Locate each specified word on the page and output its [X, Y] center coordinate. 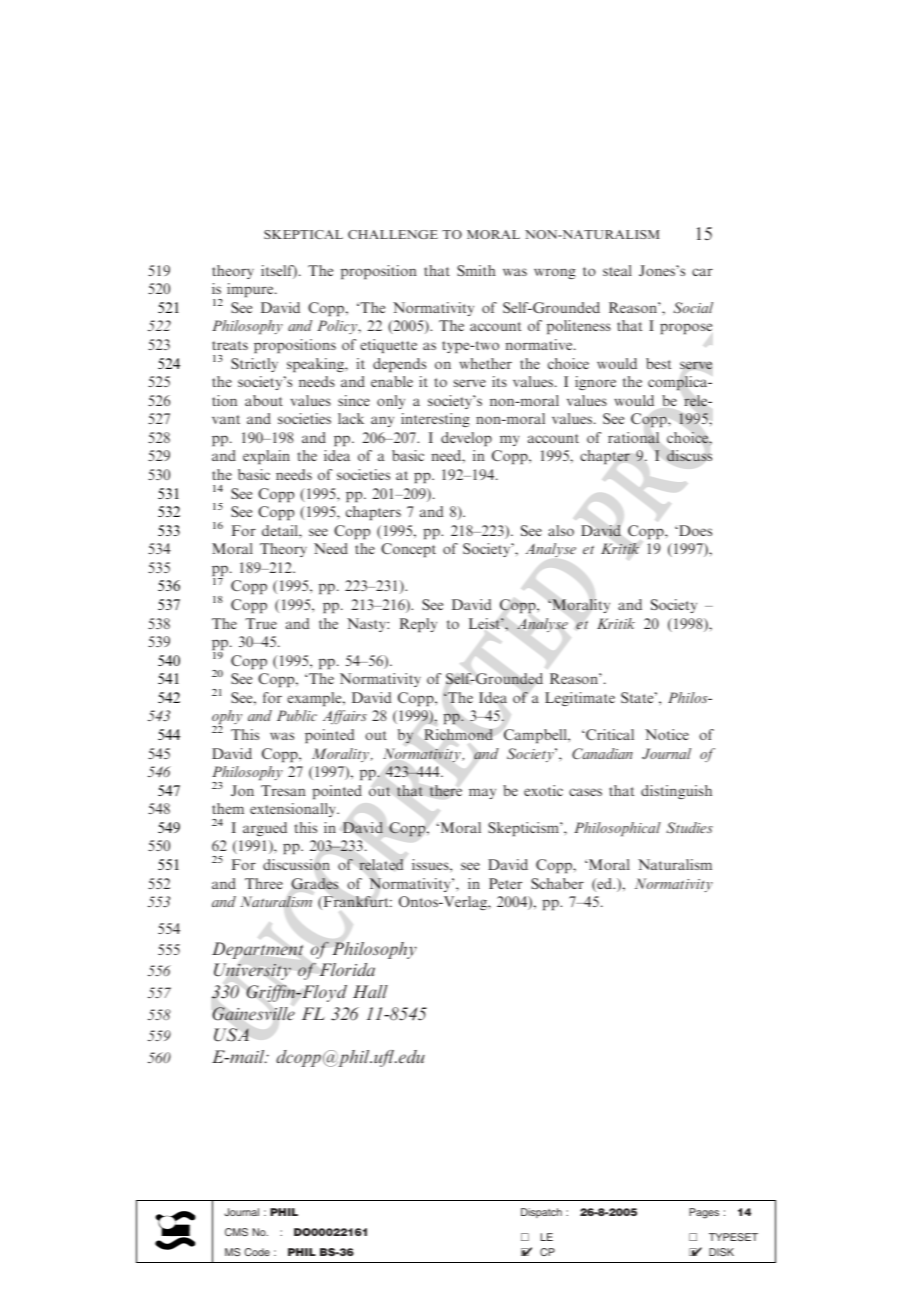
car [702, 272]
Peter [505, 883]
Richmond [458, 734]
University [252, 971]
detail [281, 530]
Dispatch [541, 1213]
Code [257, 1252]
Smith [476, 270]
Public [297, 715]
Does [694, 530]
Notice [667, 734]
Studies [689, 827]
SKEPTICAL [303, 234]
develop [466, 439]
